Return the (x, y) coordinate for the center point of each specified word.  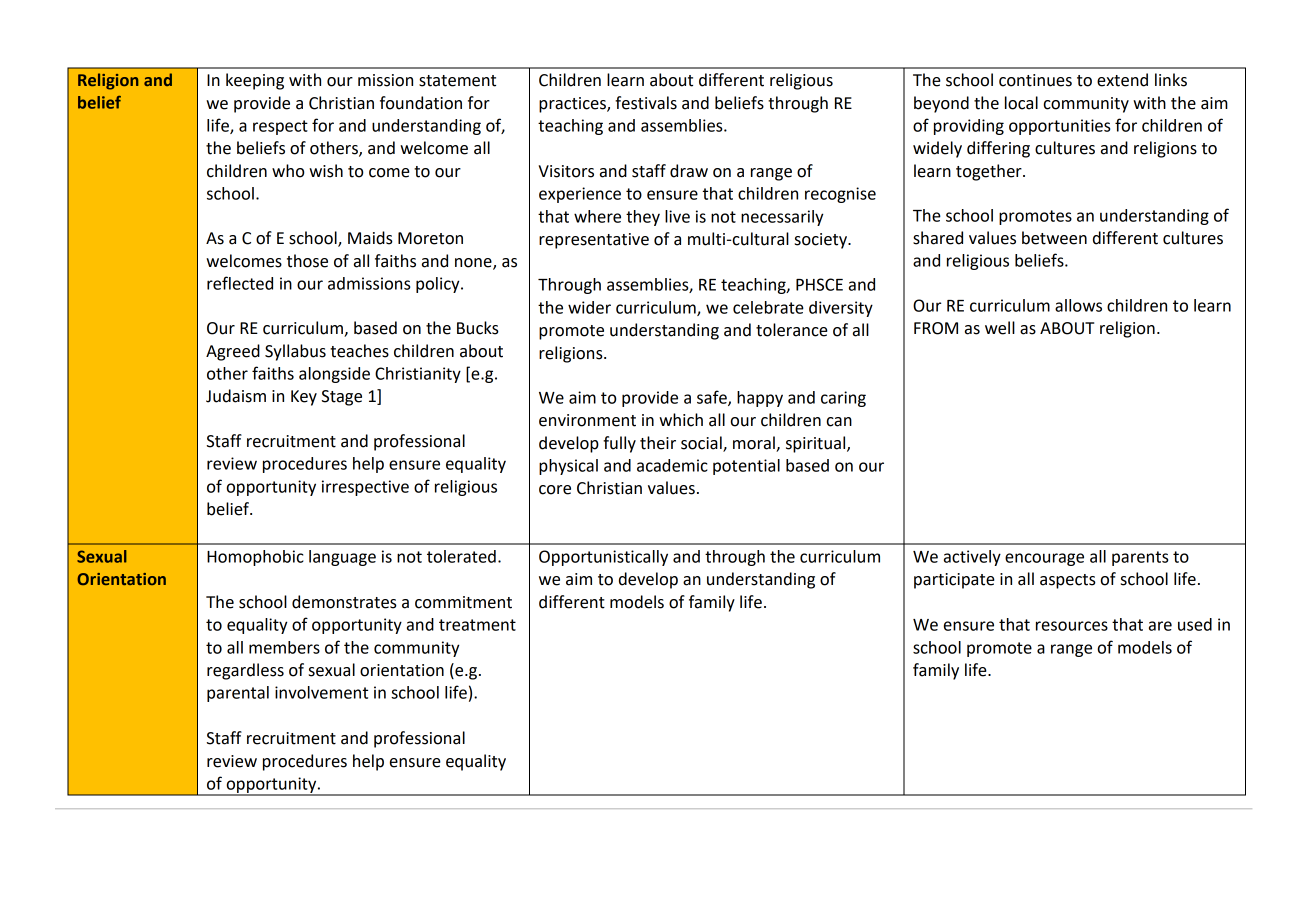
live (677, 216)
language (342, 558)
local (1021, 103)
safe (713, 398)
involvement (321, 692)
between (1054, 238)
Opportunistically (603, 558)
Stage (342, 398)
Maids (370, 238)
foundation (421, 103)
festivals (646, 103)
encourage (1044, 559)
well (1000, 328)
